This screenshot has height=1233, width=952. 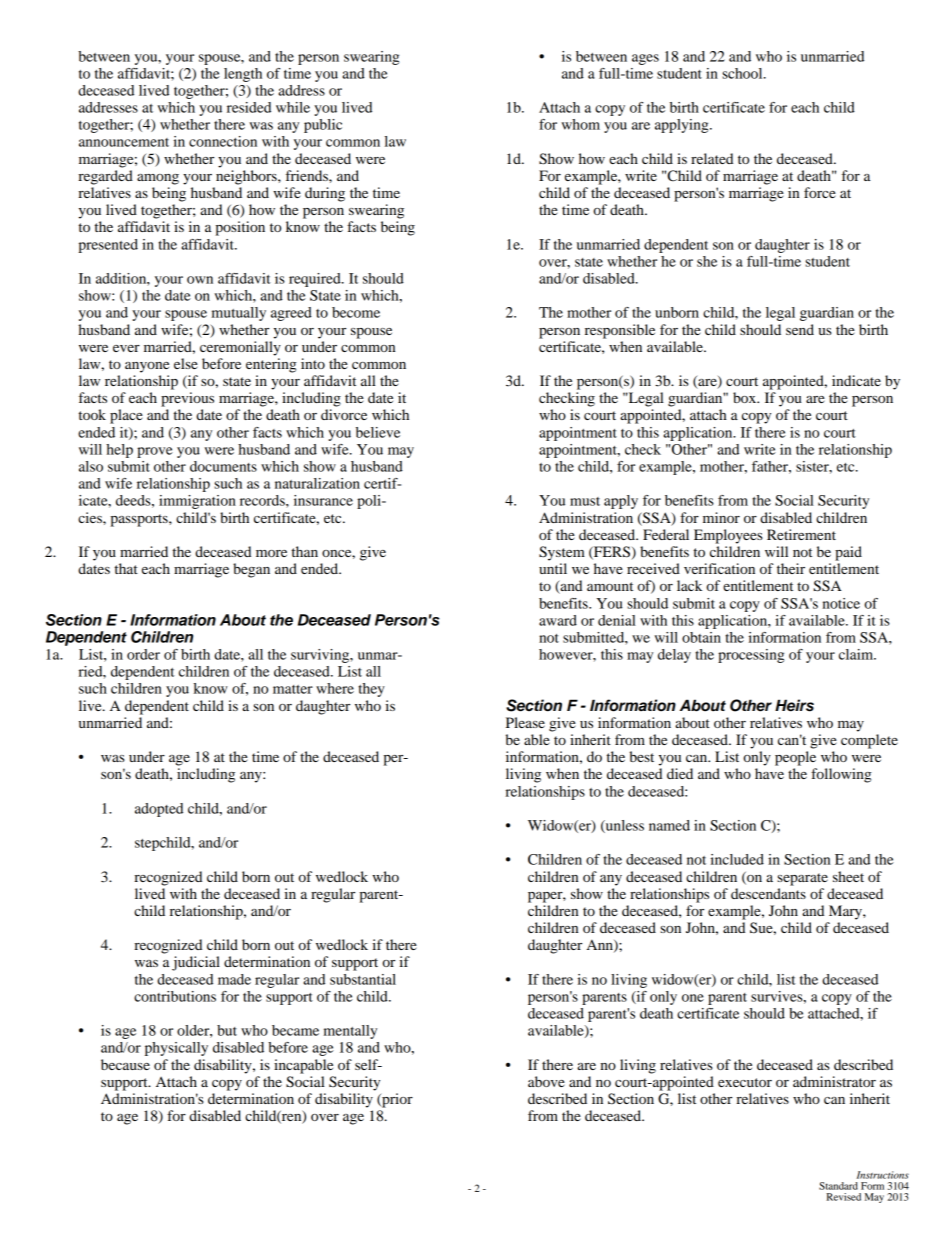 What do you see at coordinates (196, 963) in the screenshot?
I see `judicial` at bounding box center [196, 963].
